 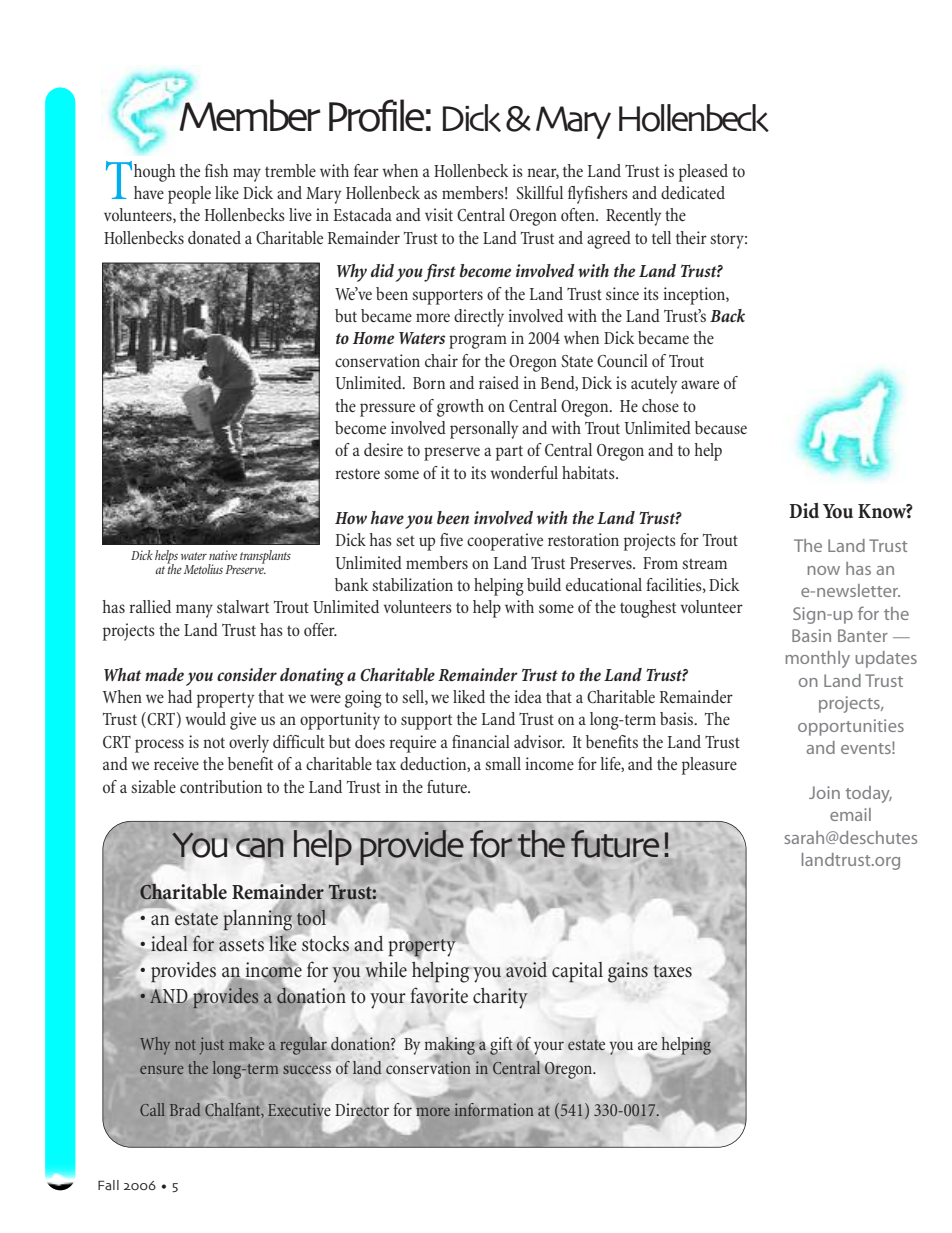 I want to click on pleased, so click(x=703, y=173).
